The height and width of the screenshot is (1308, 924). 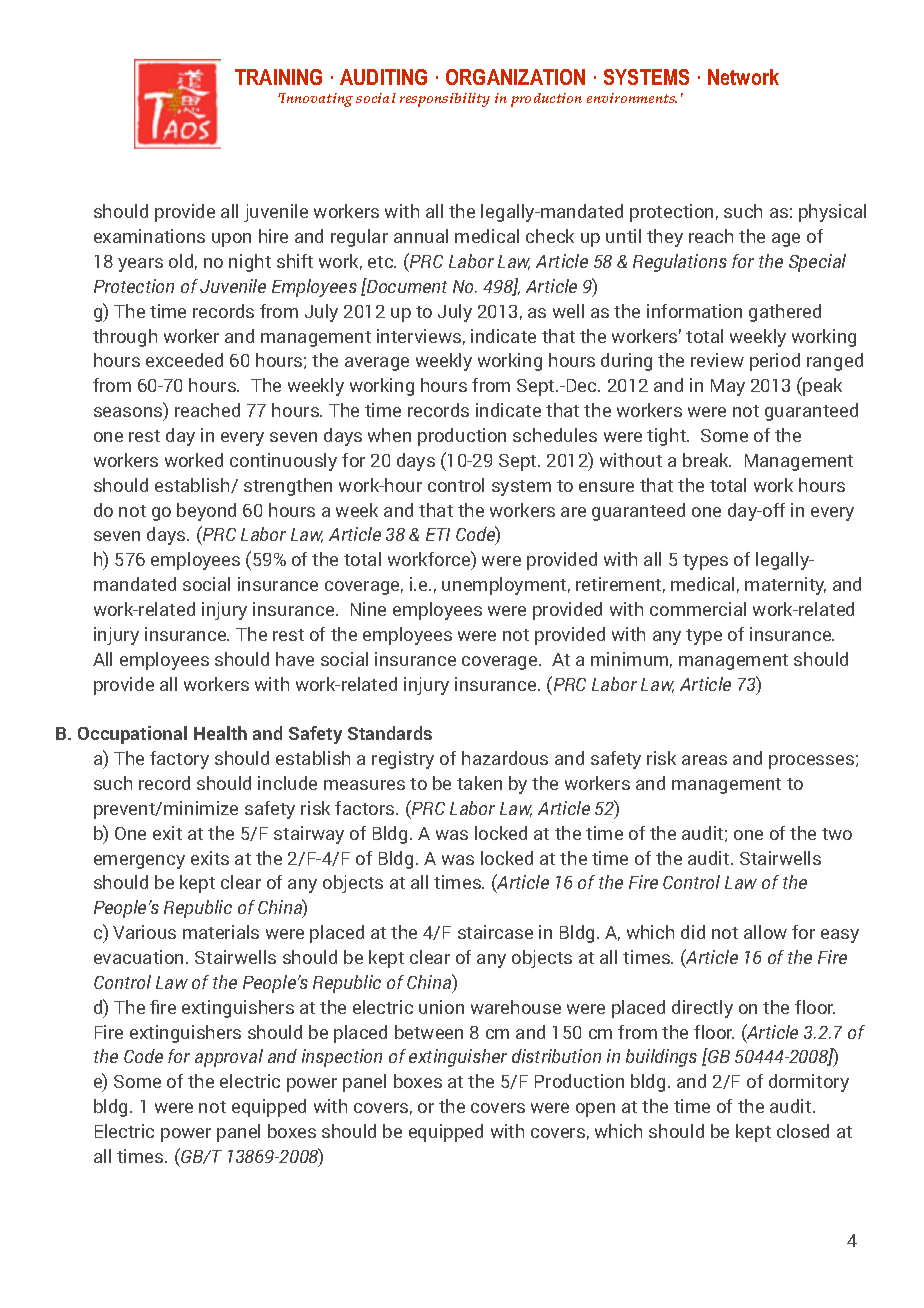 I want to click on TRAINING, so click(x=278, y=77).
